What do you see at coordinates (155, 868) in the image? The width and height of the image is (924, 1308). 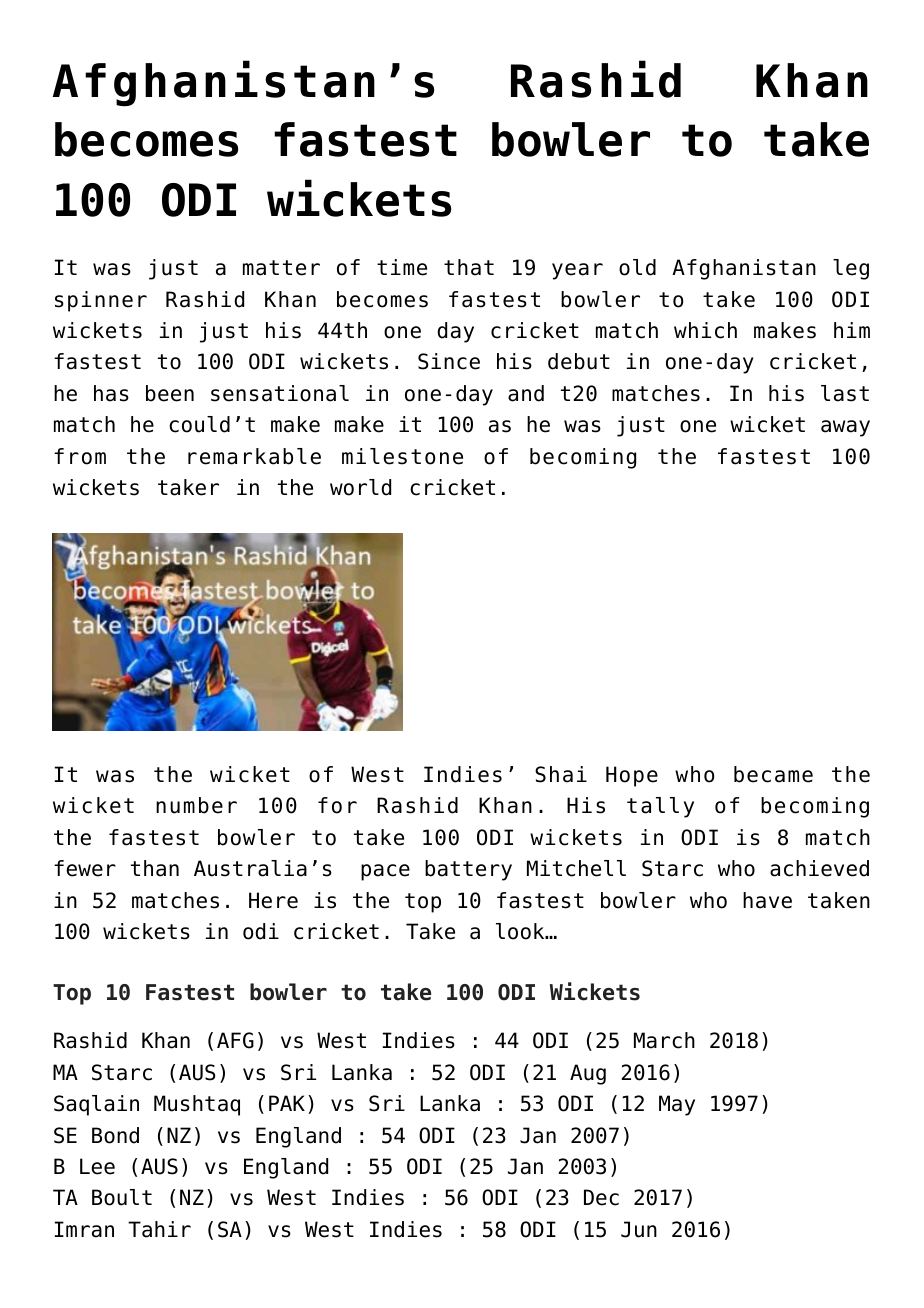 I see `than` at bounding box center [155, 868].
